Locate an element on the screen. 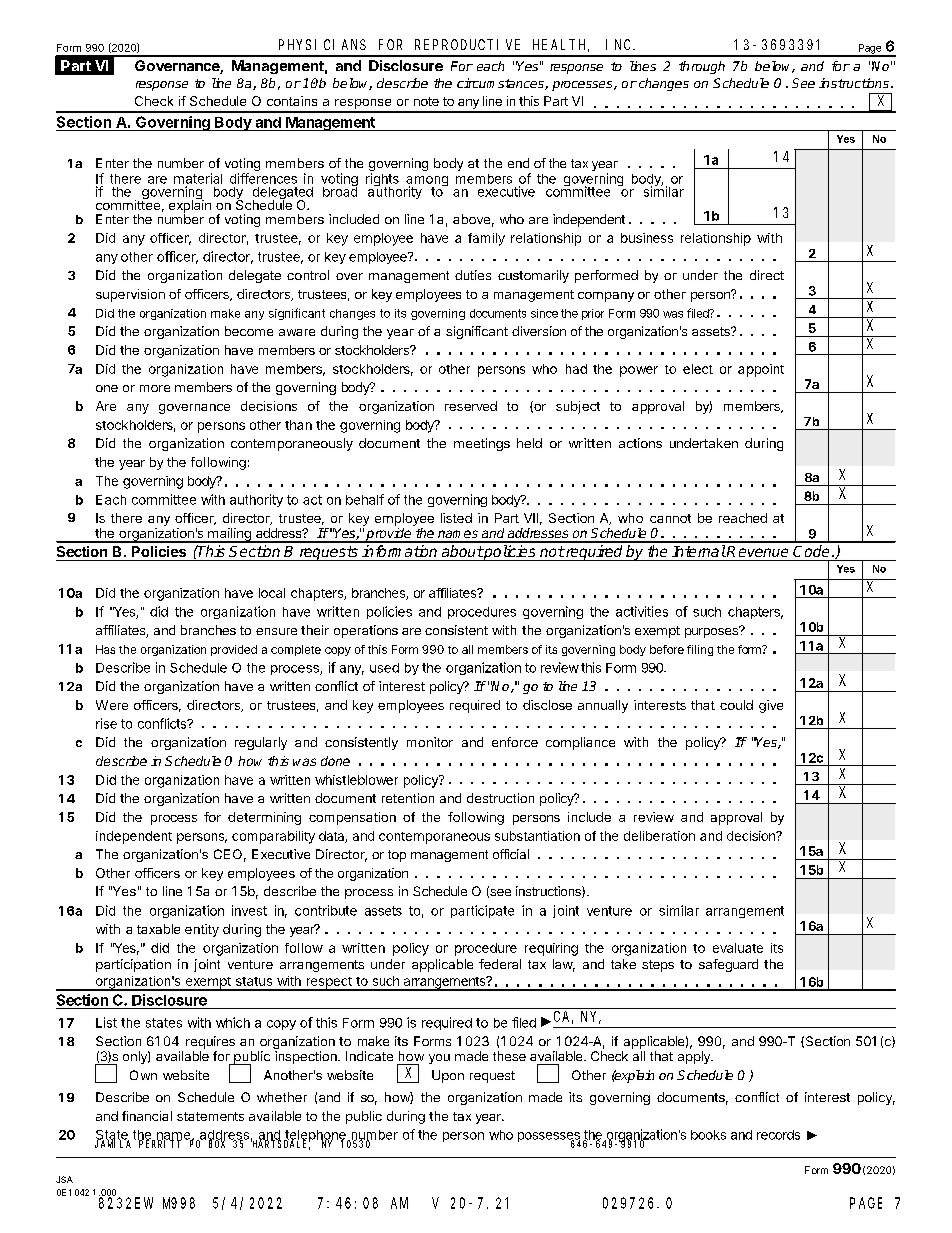  retention is located at coordinates (408, 798).
